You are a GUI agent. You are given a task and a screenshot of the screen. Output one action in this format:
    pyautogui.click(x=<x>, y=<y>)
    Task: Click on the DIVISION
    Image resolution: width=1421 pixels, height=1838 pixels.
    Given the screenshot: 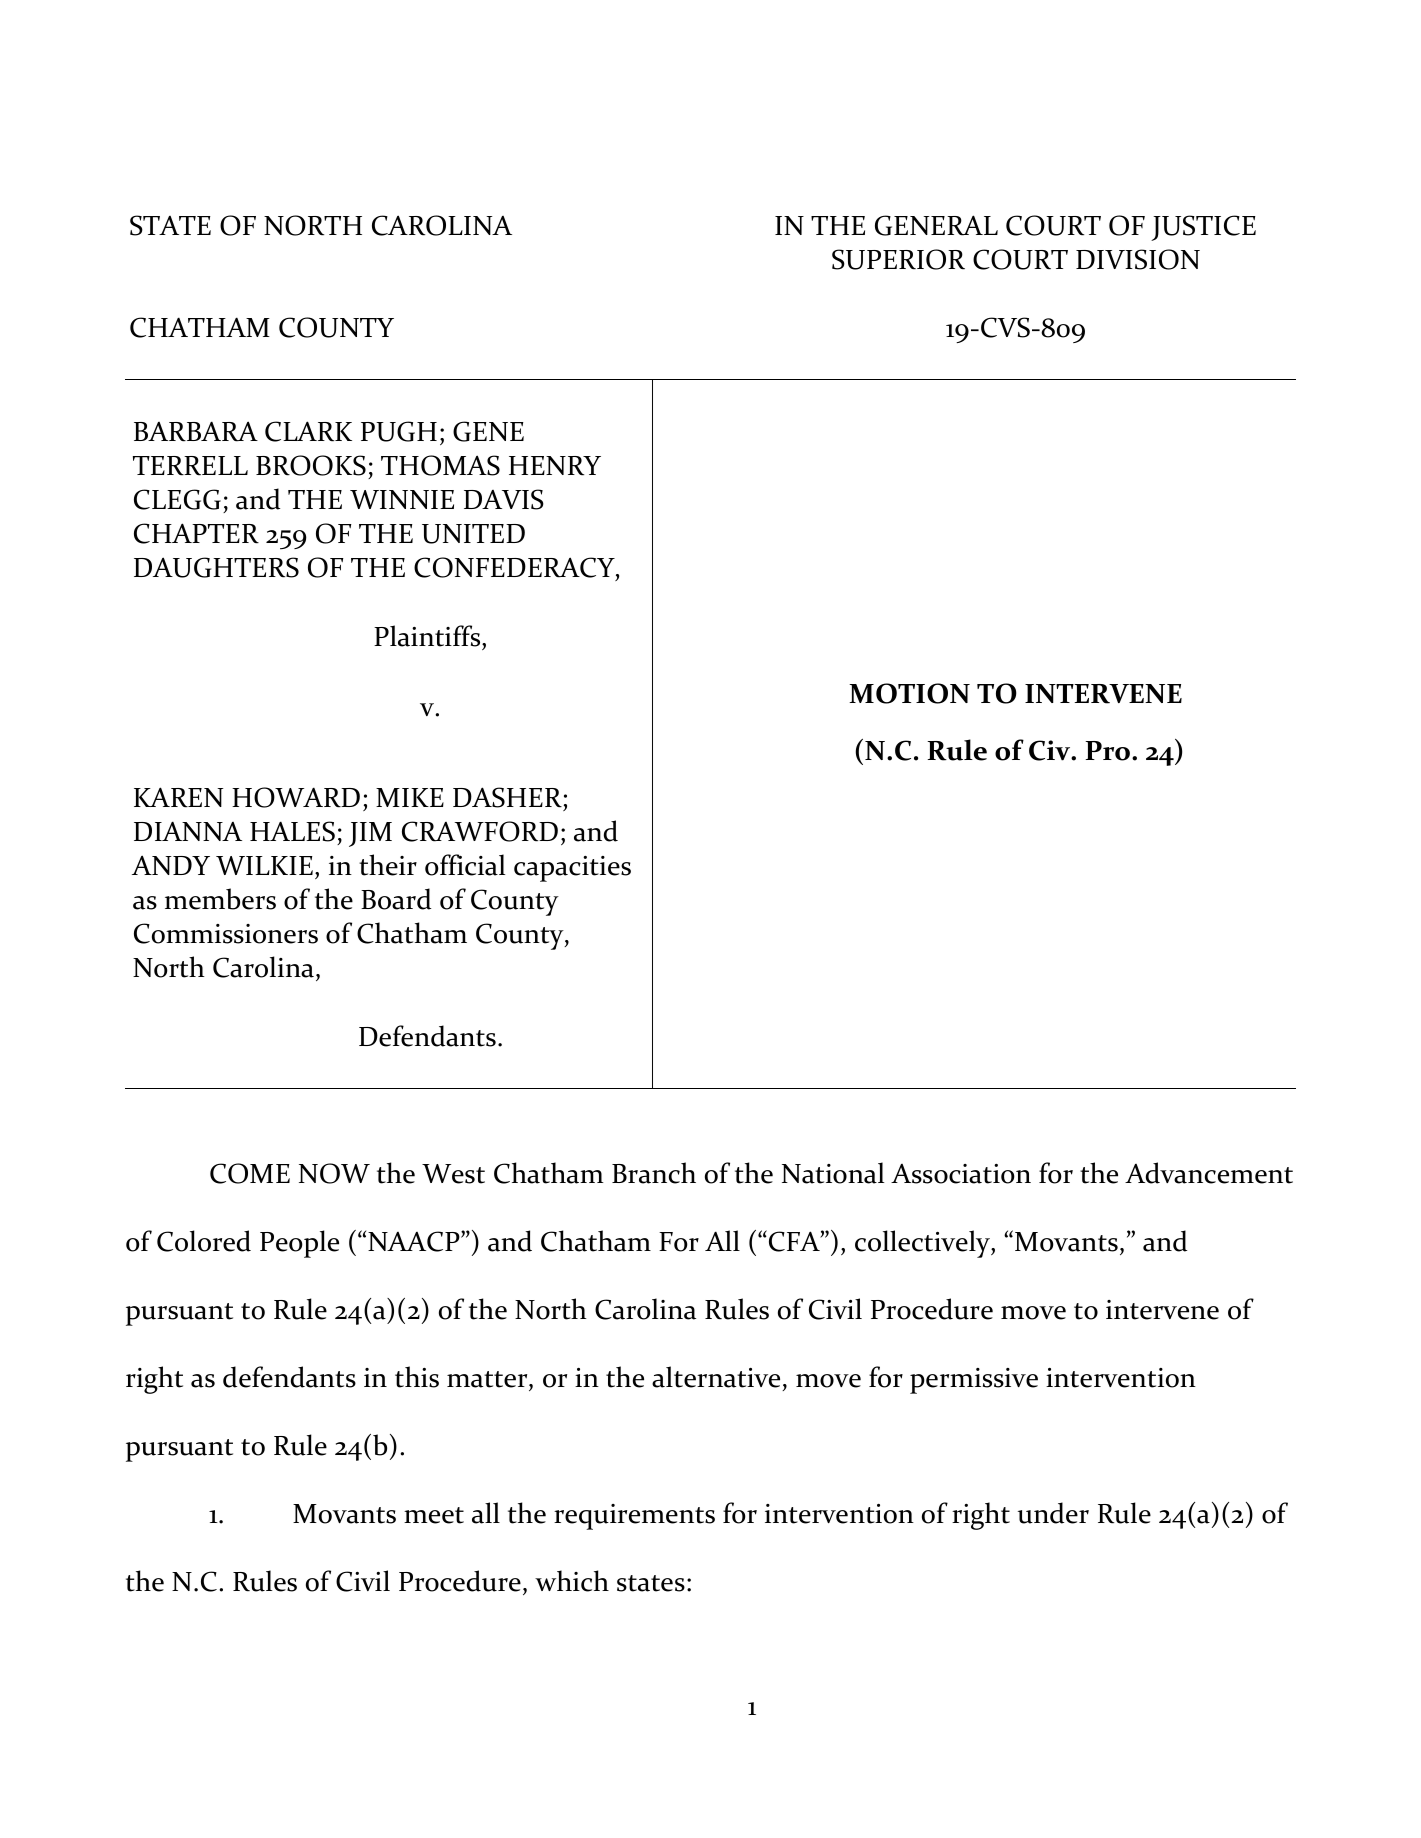 What is the action you would take?
    pyautogui.click(x=1138, y=259)
